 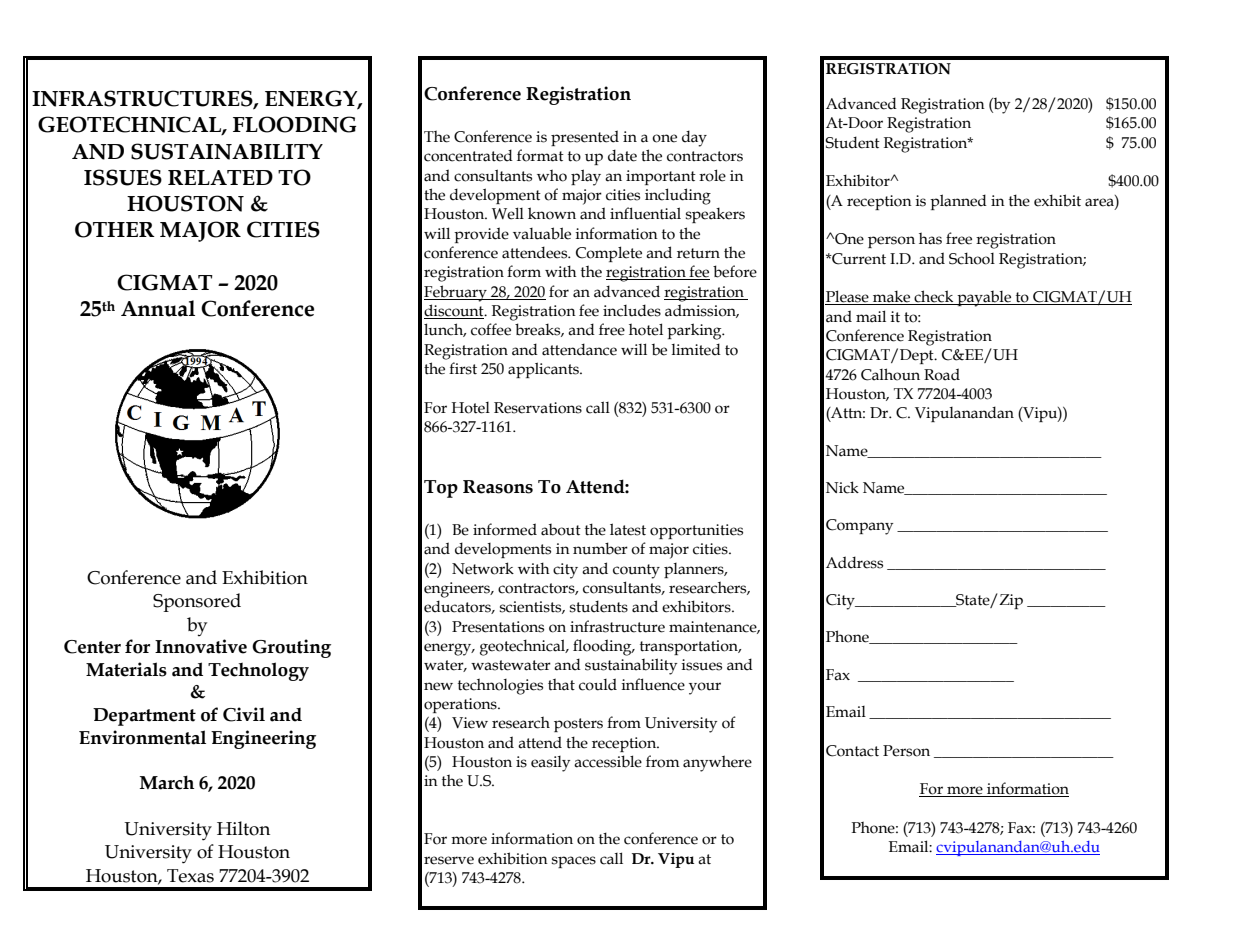 What do you see at coordinates (190, 876) in the page?
I see `Texas` at bounding box center [190, 876].
